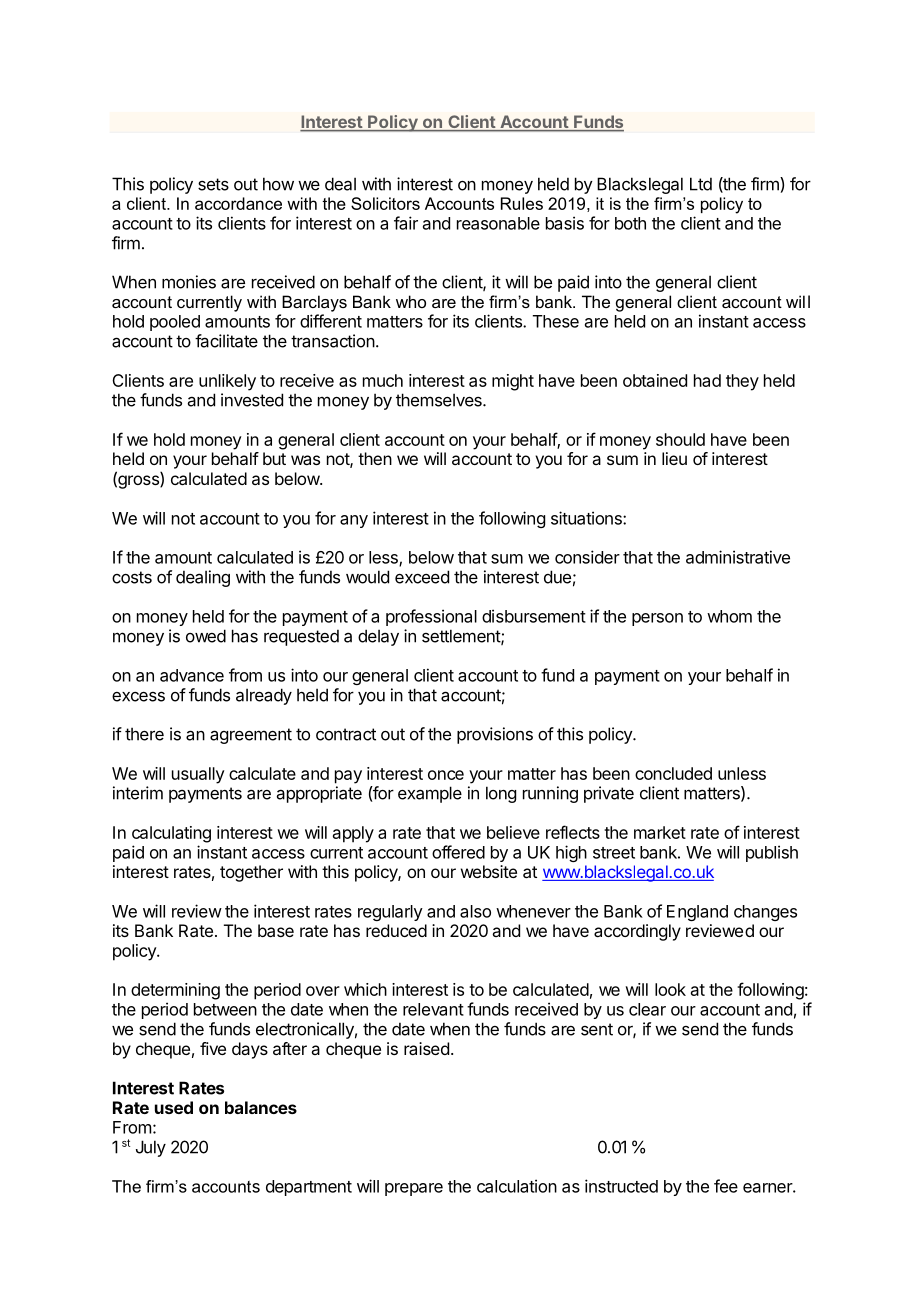  Describe the element at coordinates (406, 223) in the page. I see `fair` at that location.
